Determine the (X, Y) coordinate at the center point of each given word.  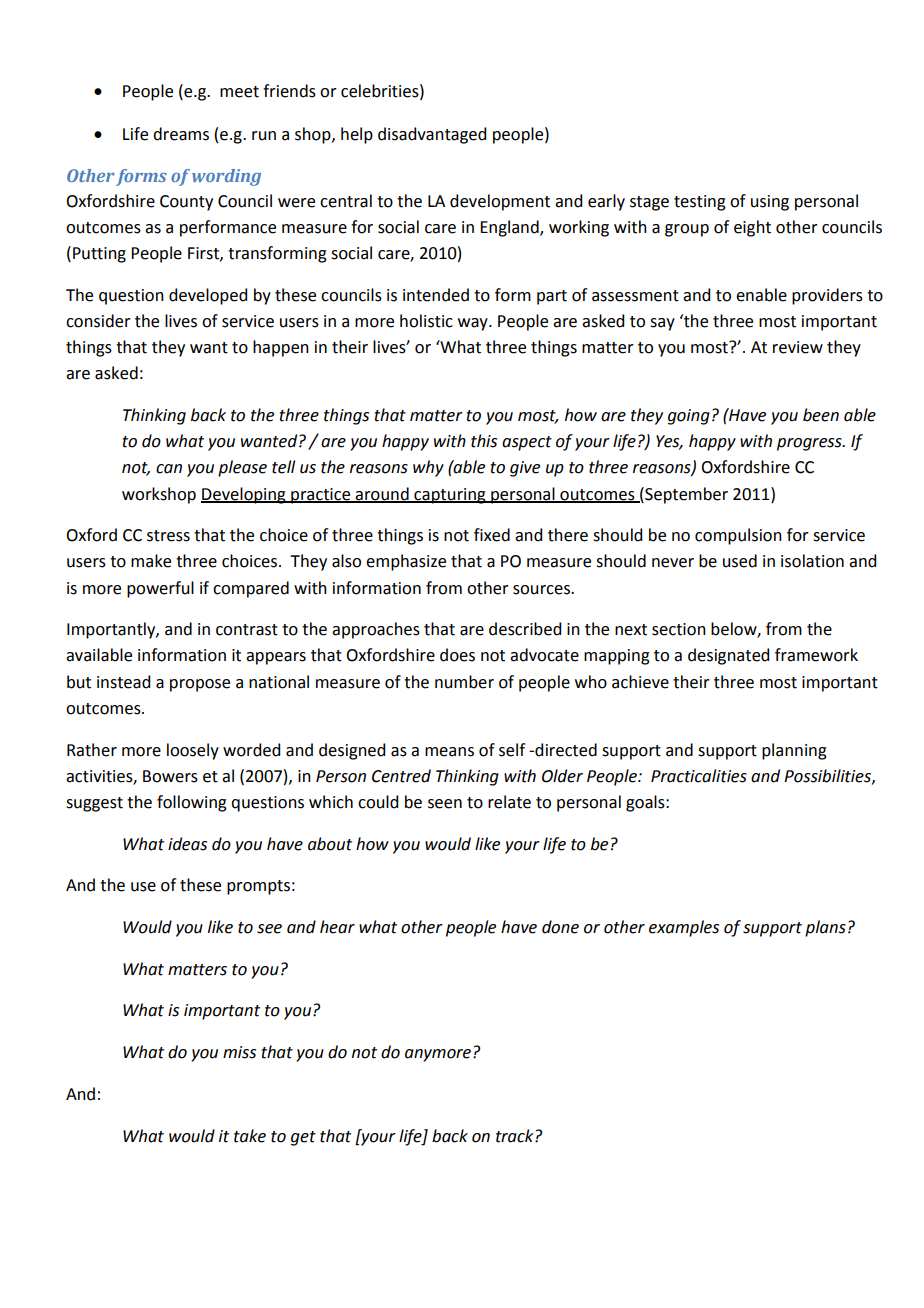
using (770, 203)
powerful (160, 589)
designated (728, 656)
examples (684, 928)
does (457, 655)
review (798, 347)
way (474, 324)
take (250, 1136)
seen (445, 804)
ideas (187, 844)
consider (98, 321)
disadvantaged (432, 135)
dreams (181, 134)
